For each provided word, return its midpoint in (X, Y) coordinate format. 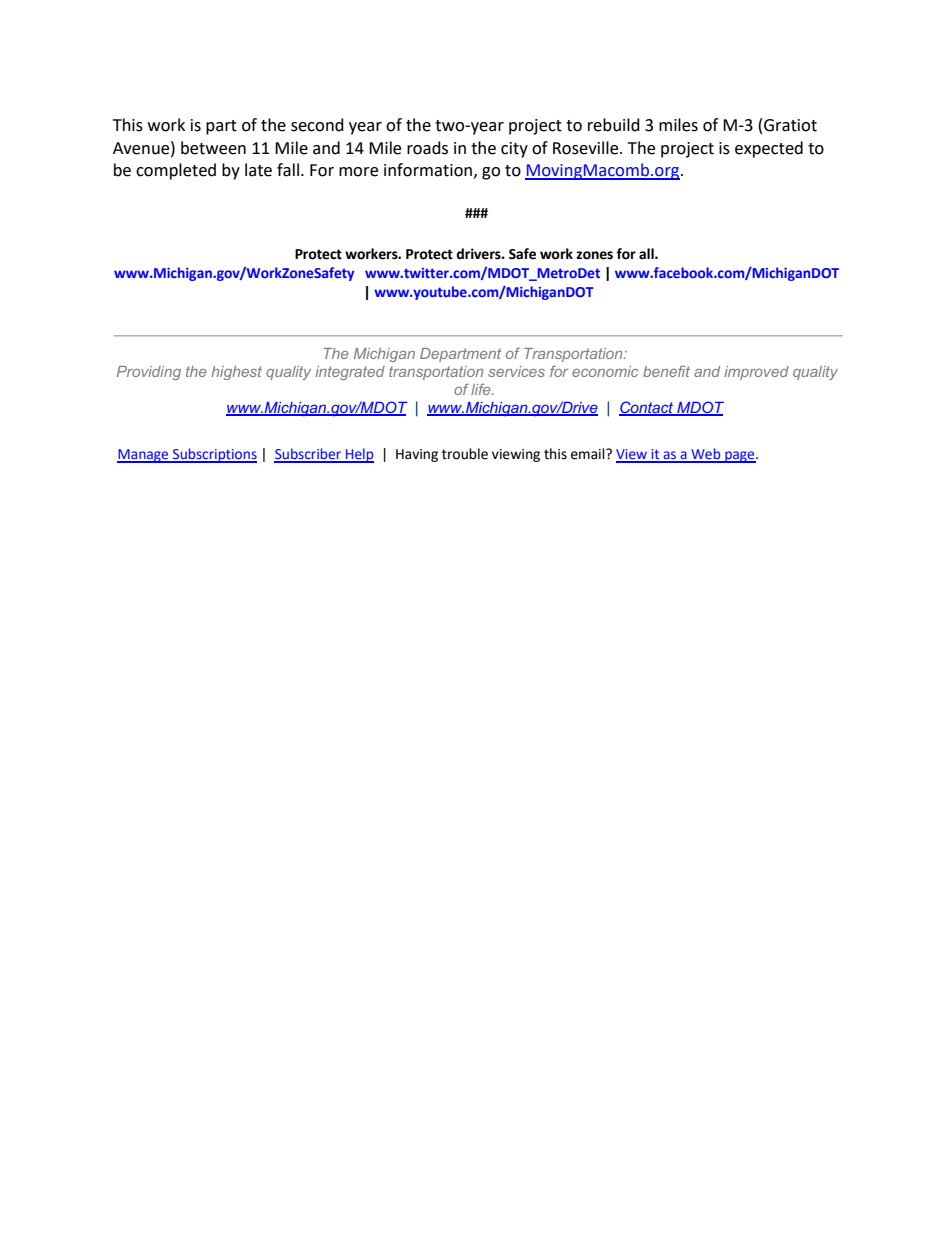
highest (236, 373)
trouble (465, 454)
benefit (666, 371)
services (516, 371)
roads (427, 148)
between (213, 148)
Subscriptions (214, 455)
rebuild (614, 125)
